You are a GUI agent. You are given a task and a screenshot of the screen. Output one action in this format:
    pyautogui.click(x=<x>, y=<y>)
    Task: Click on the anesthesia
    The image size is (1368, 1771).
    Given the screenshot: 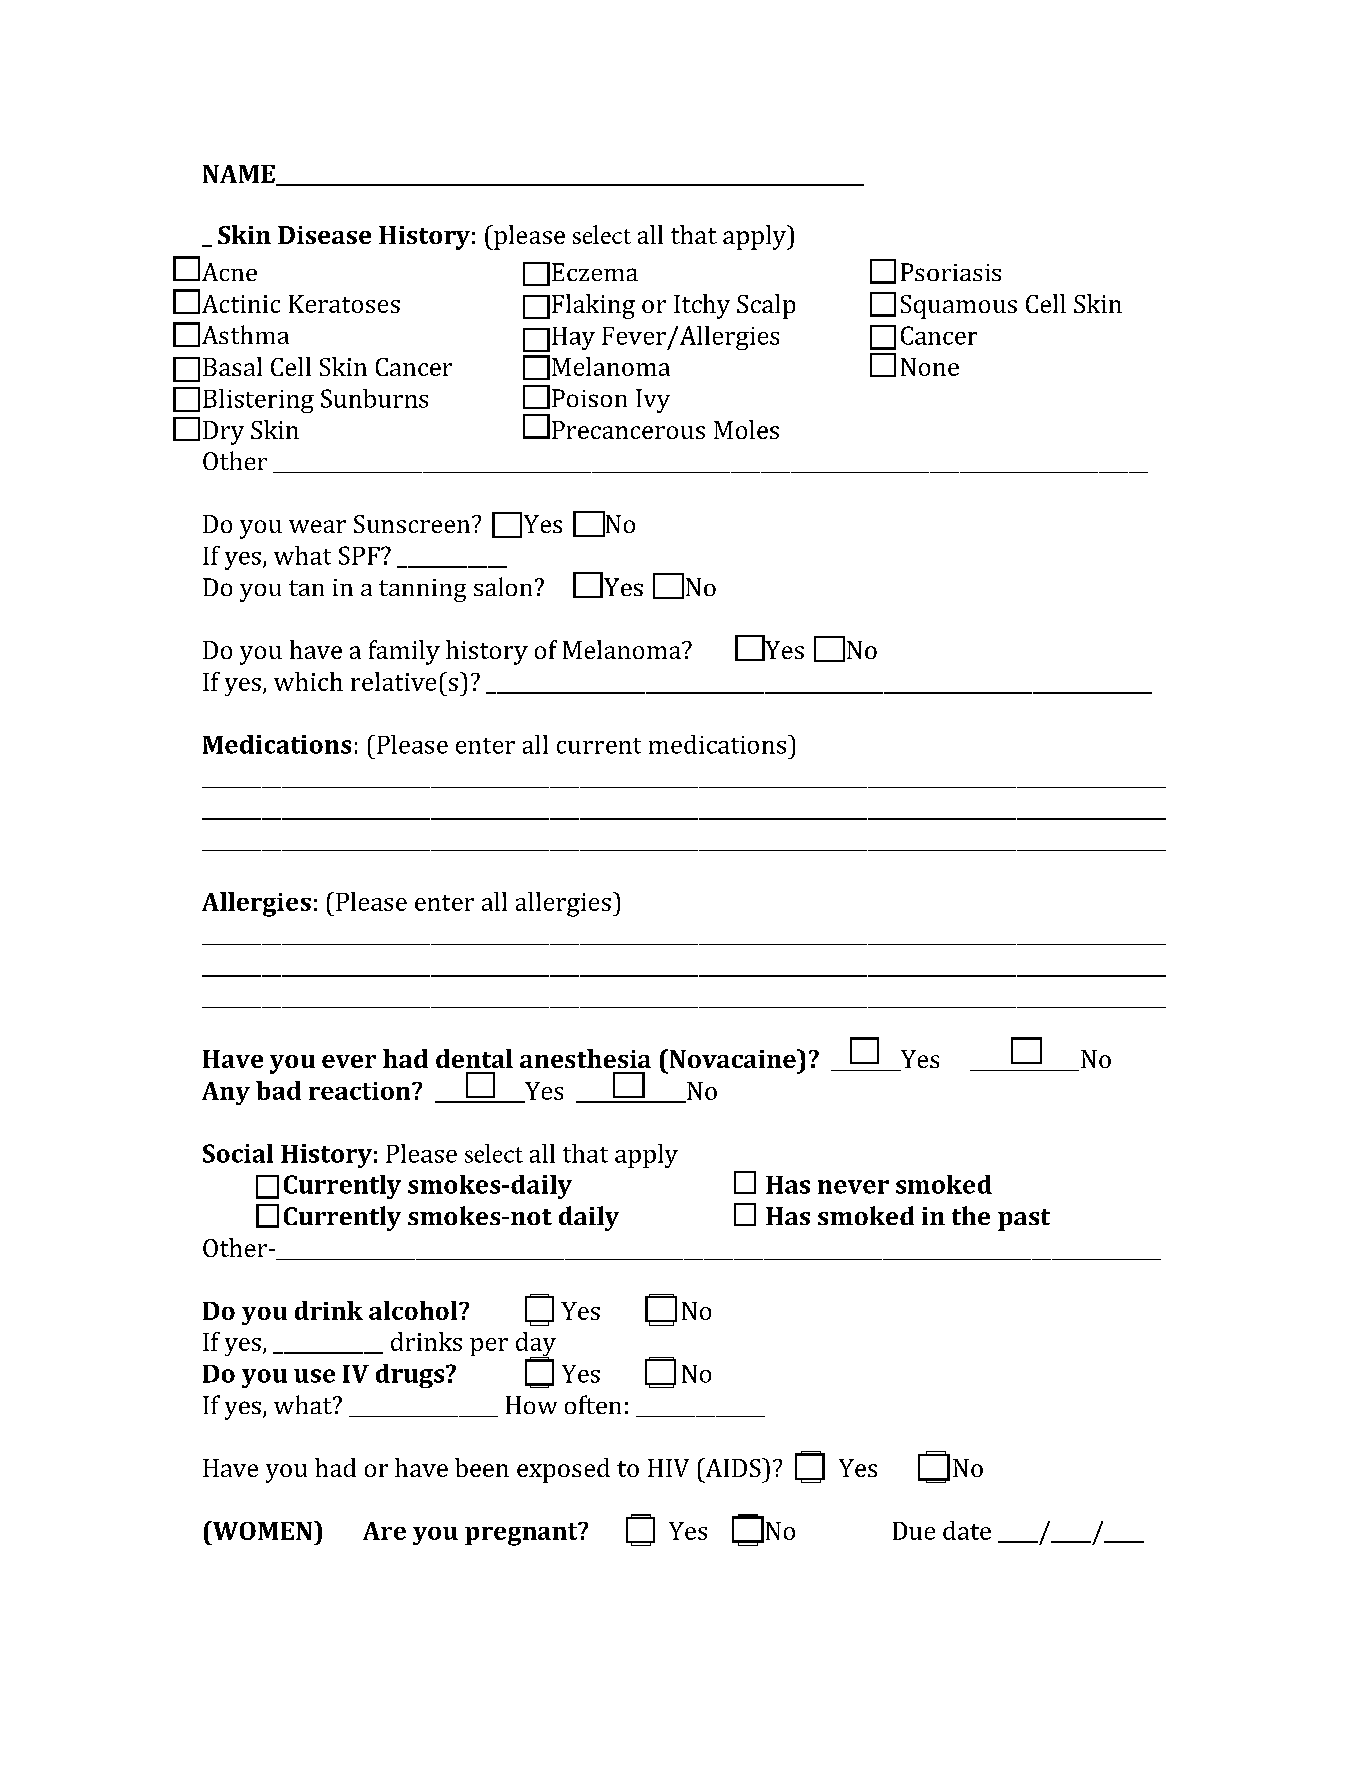 What is the action you would take?
    pyautogui.click(x=585, y=1058)
